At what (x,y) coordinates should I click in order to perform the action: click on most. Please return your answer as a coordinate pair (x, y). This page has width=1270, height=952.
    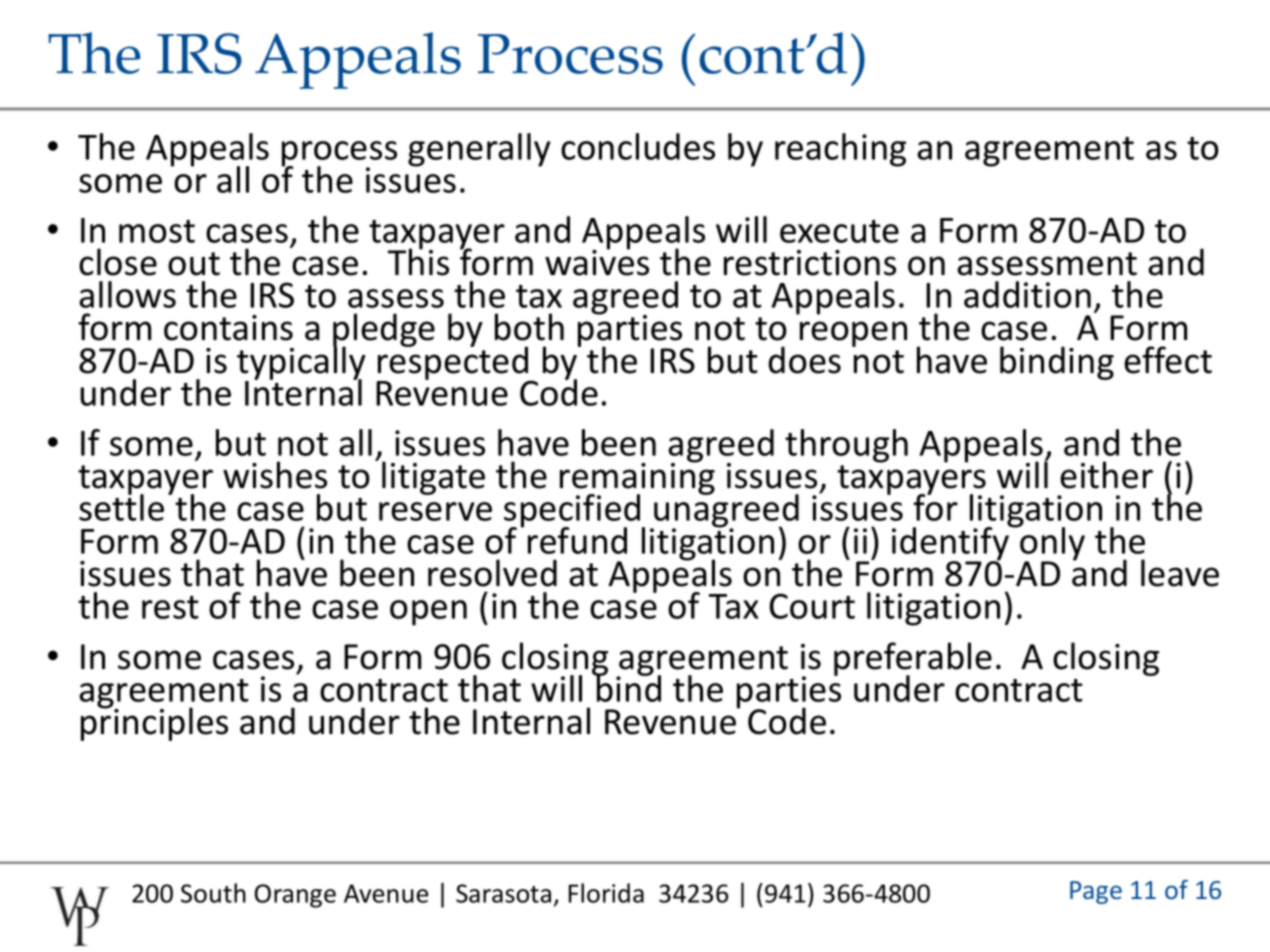
    Looking at the image, I should click on (157, 231).
